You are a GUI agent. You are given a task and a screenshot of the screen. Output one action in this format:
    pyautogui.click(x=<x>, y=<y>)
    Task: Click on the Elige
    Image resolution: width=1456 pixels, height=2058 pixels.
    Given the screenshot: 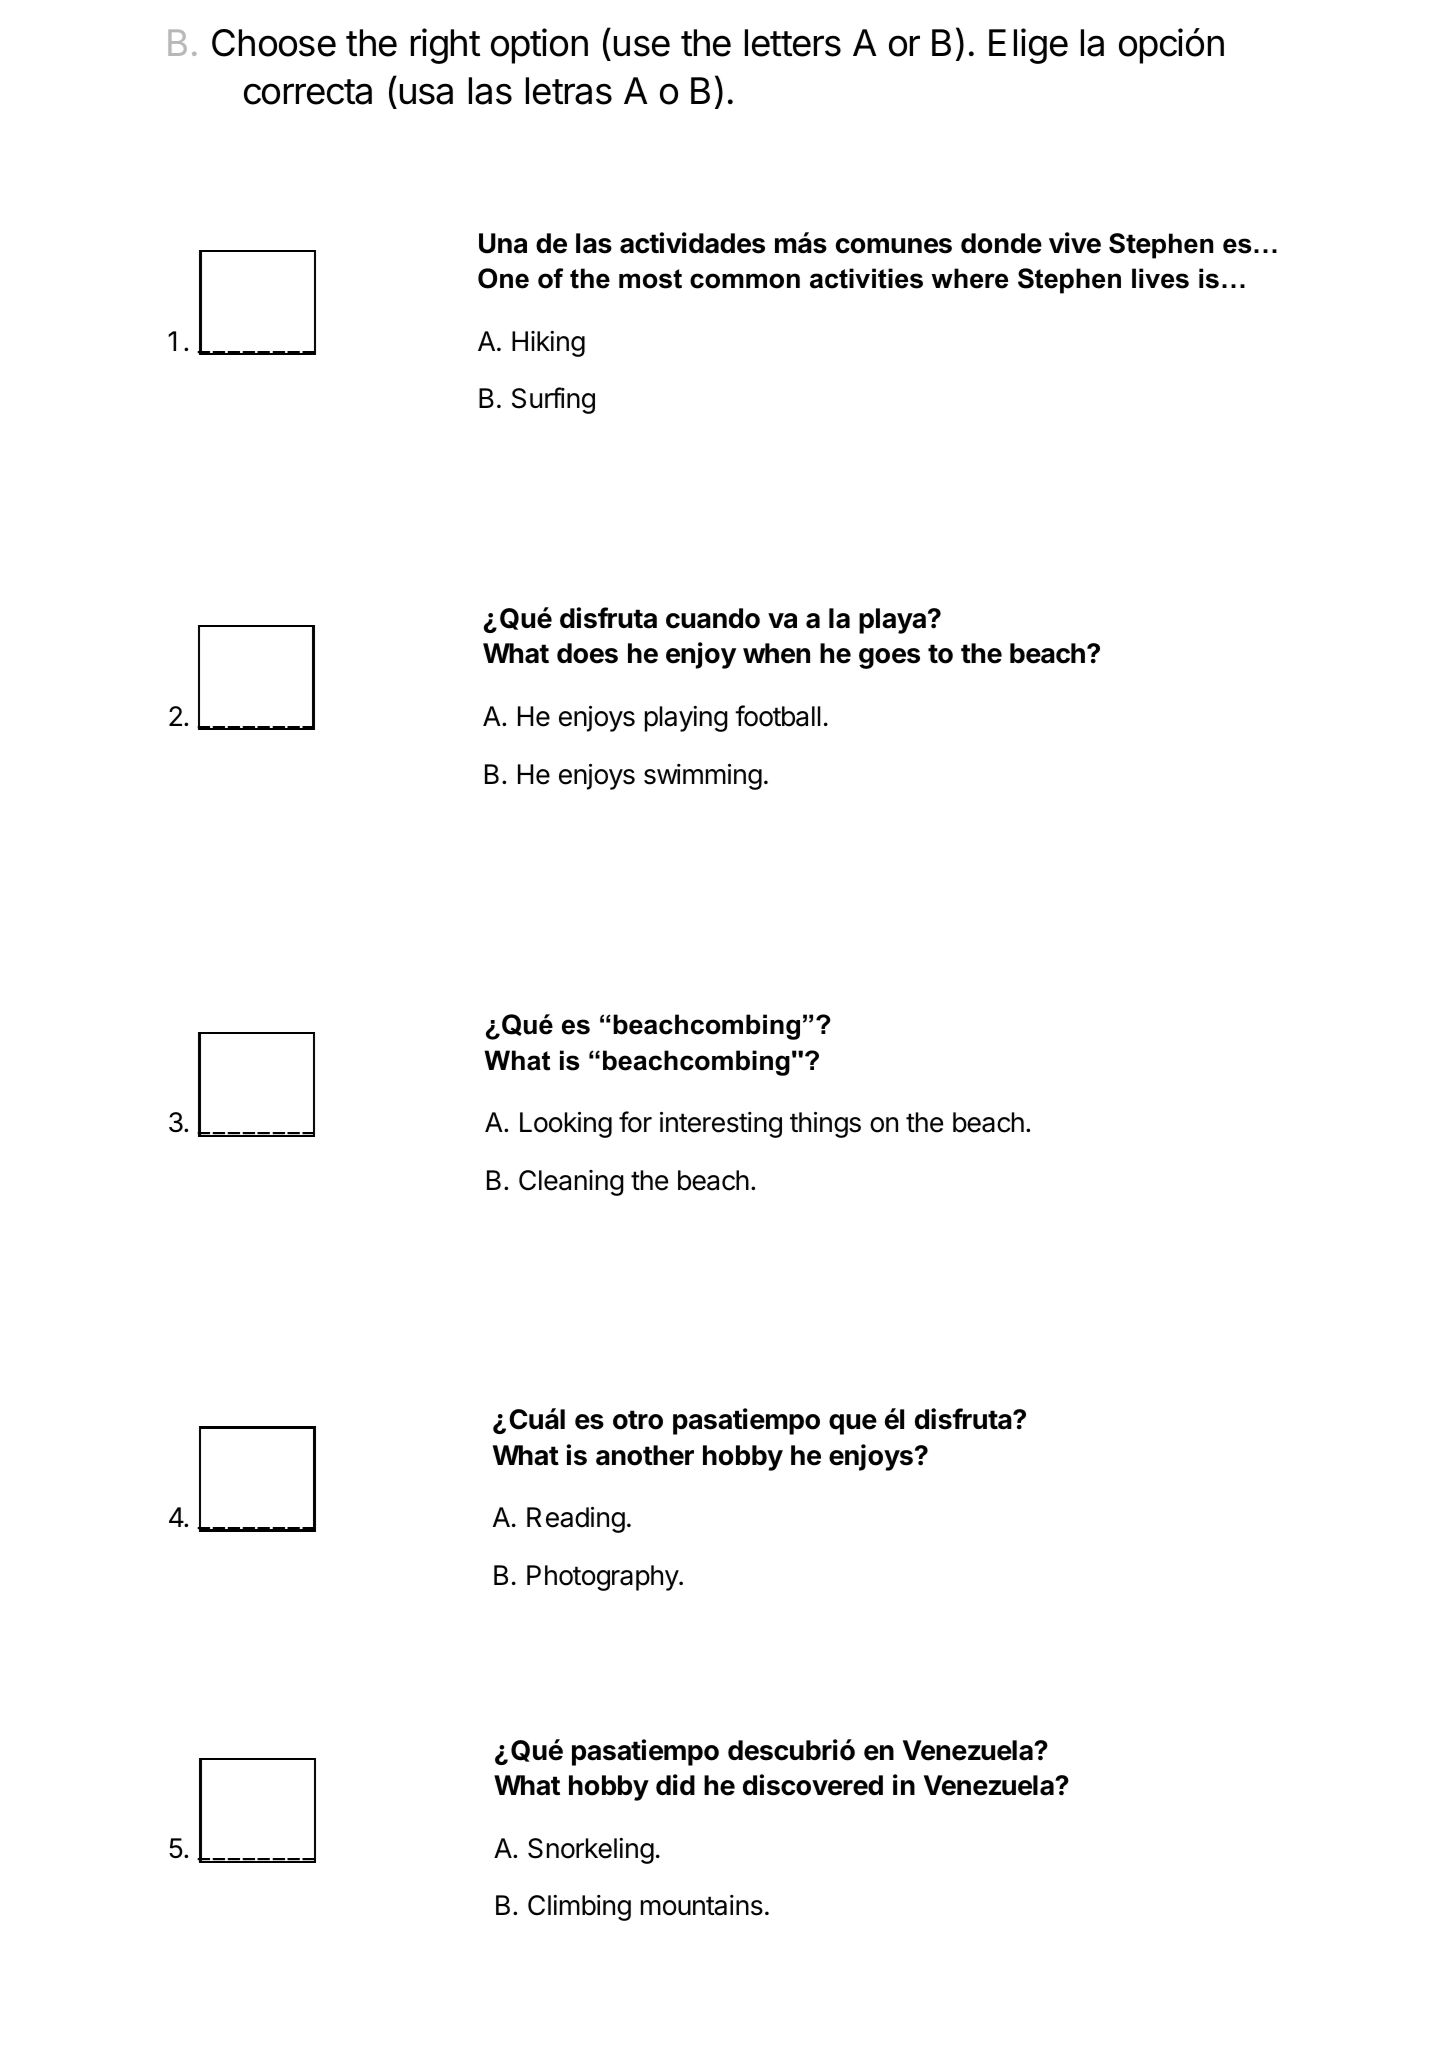 What is the action you would take?
    pyautogui.click(x=1028, y=46)
